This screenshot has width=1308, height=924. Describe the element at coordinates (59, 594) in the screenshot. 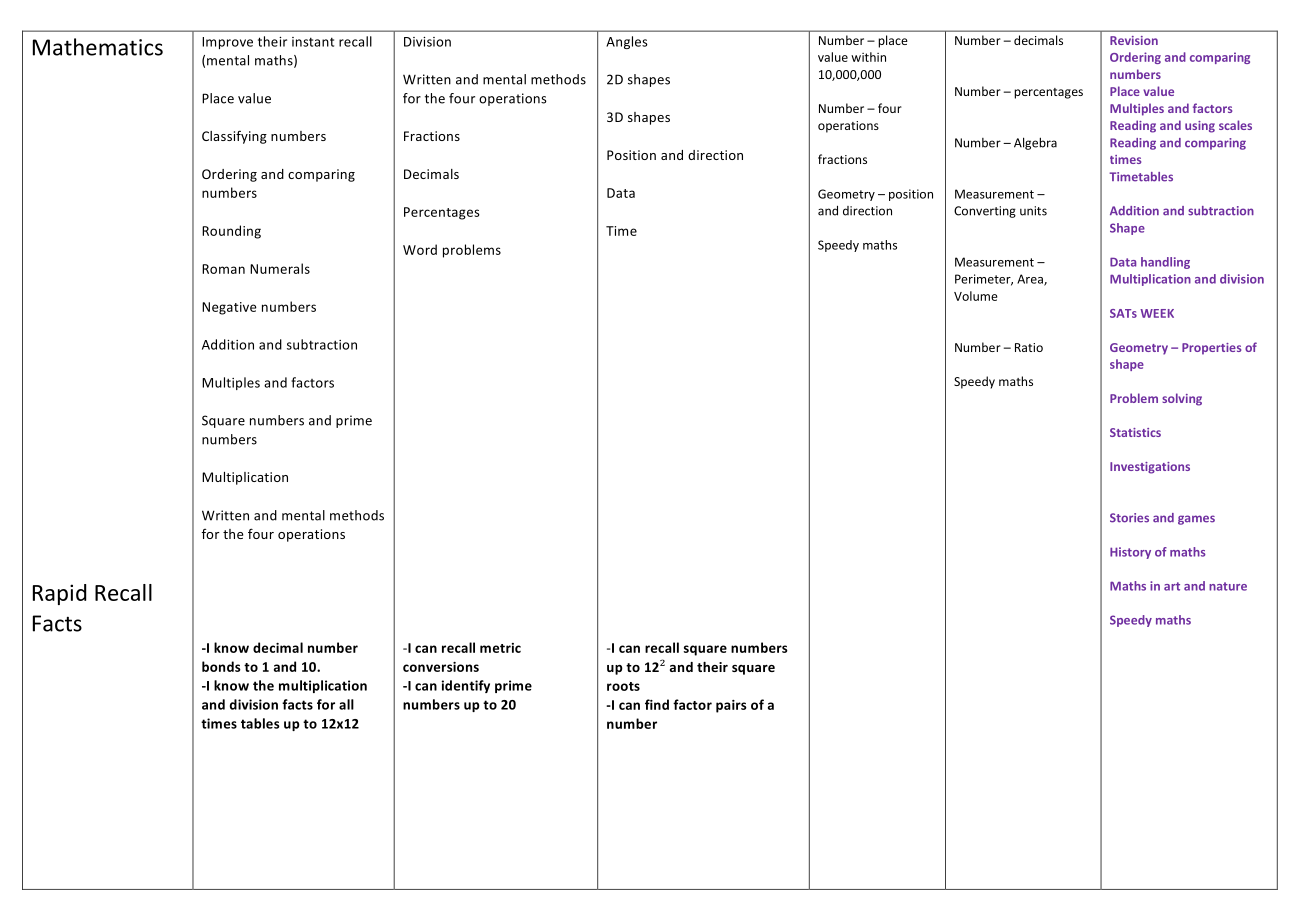

I see `Rapid` at that location.
